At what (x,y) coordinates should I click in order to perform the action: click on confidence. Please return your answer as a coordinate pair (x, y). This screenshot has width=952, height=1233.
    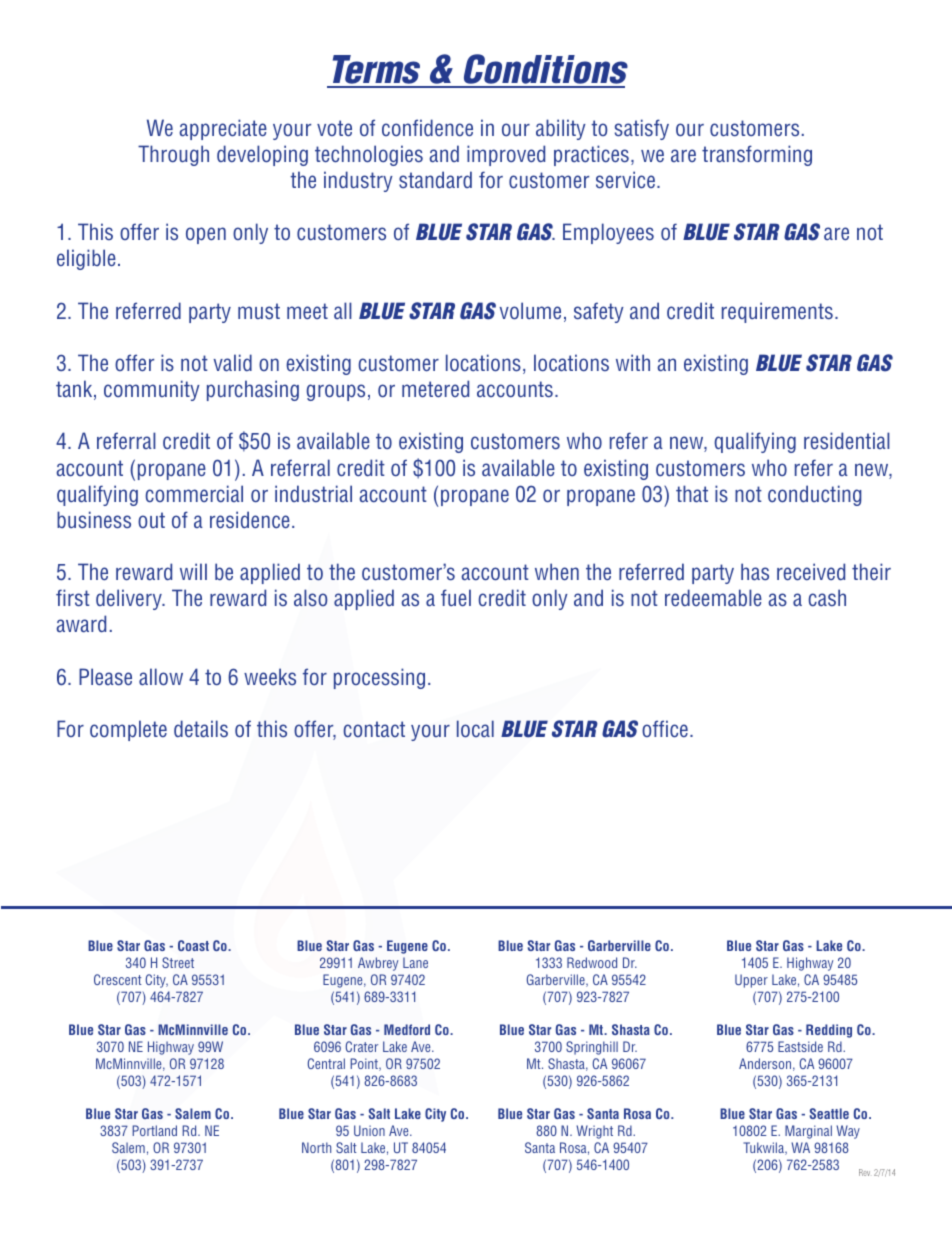
    Looking at the image, I should click on (427, 128).
